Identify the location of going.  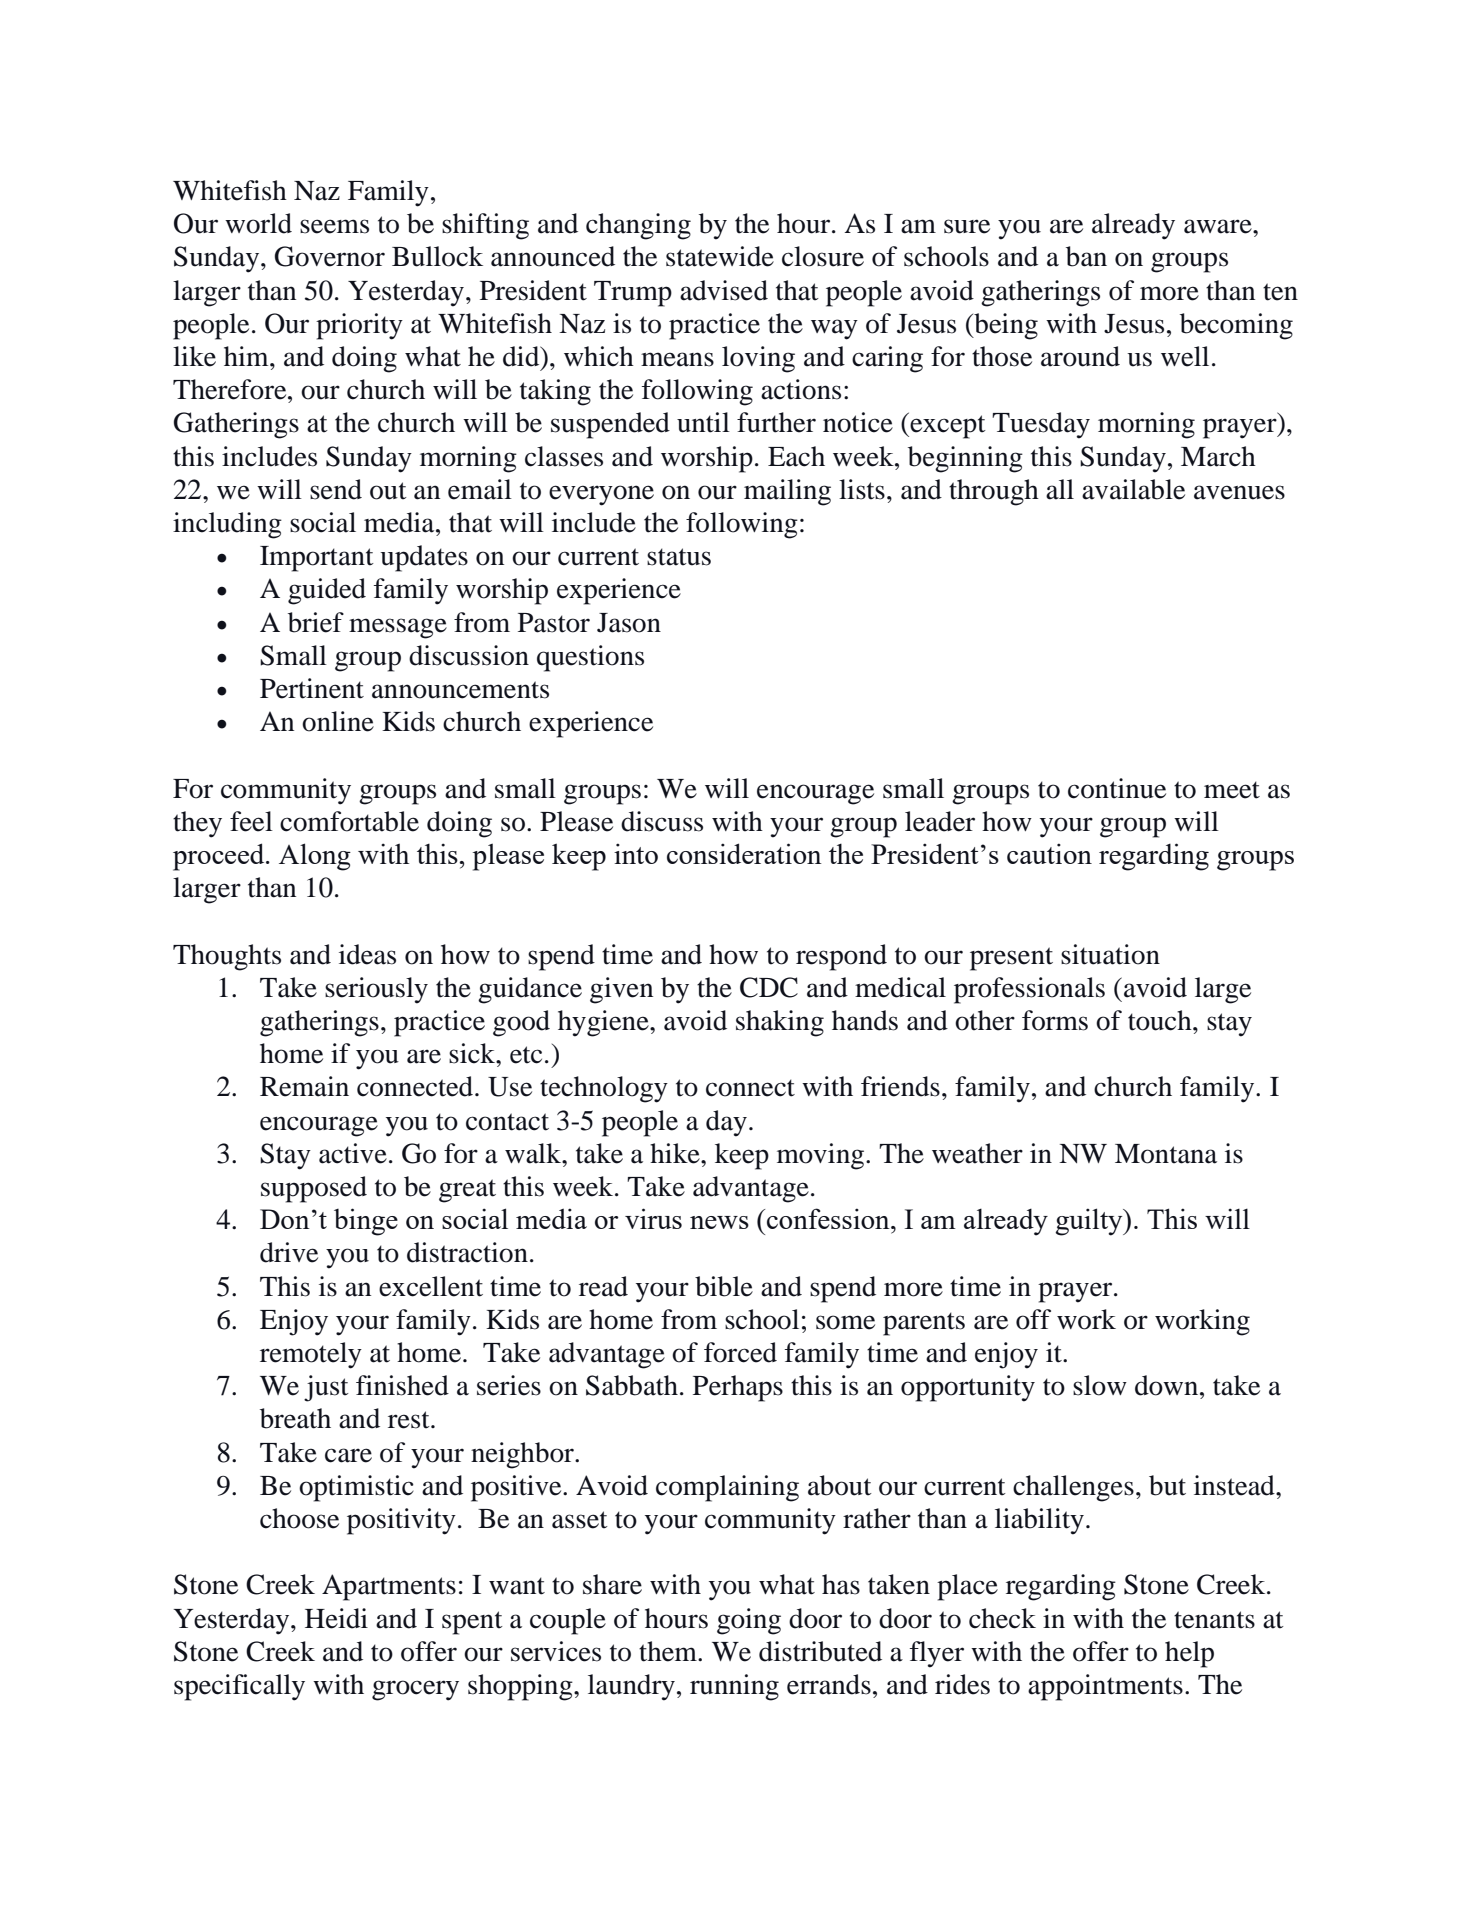
(749, 1621).
